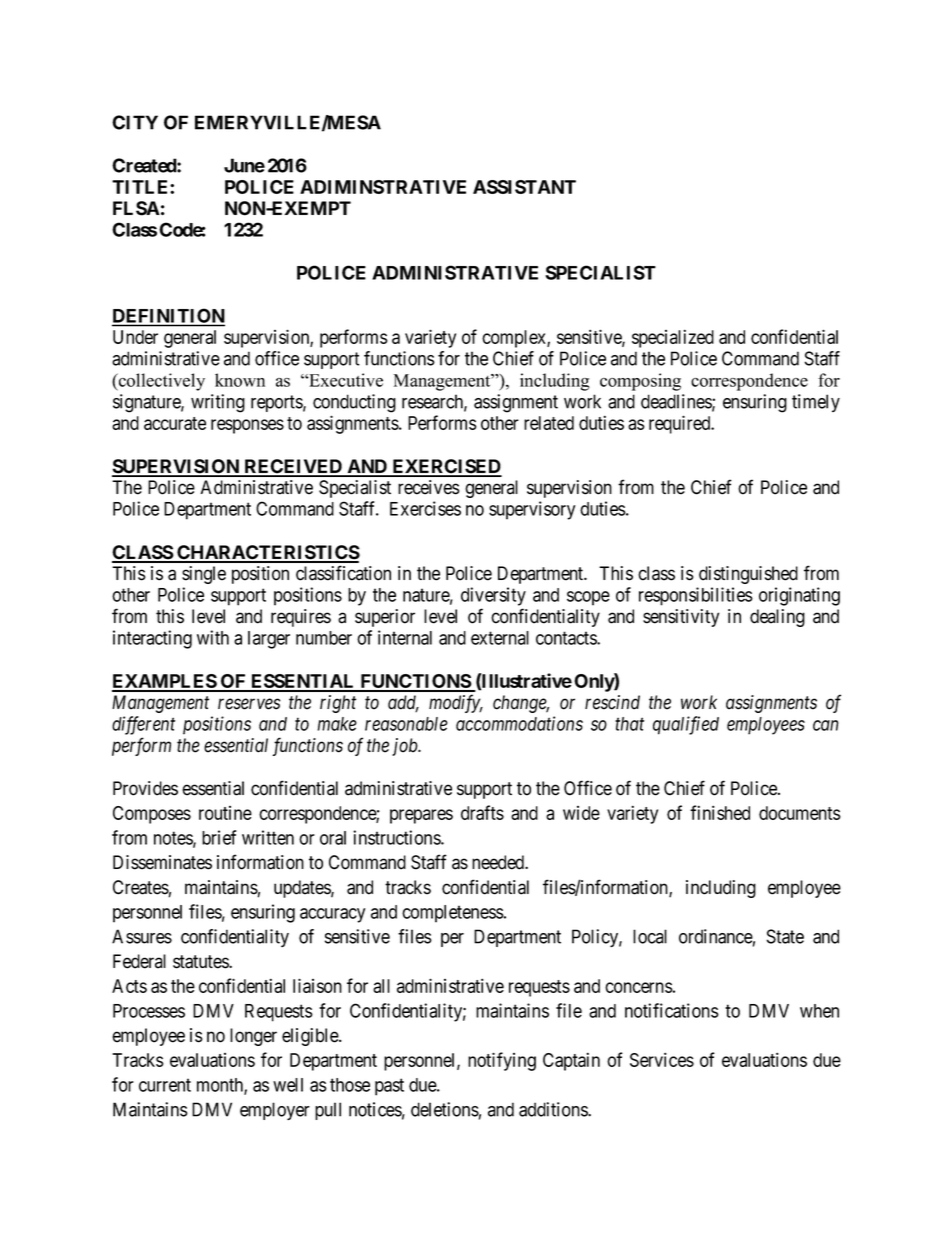  I want to click on current, so click(165, 1085).
